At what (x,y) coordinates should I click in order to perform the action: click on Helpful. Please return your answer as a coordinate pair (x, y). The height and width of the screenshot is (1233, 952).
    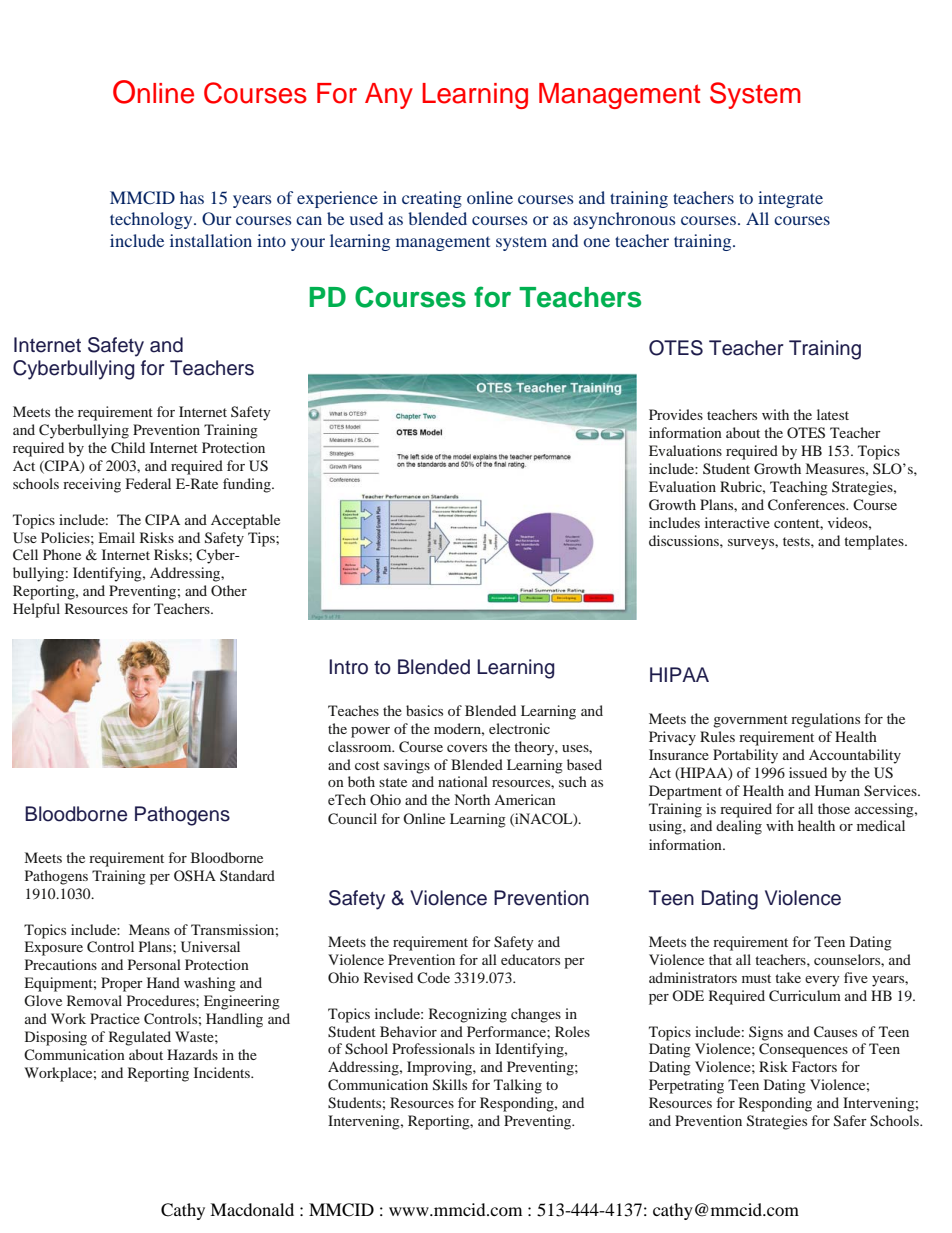
    Looking at the image, I should click on (36, 610).
